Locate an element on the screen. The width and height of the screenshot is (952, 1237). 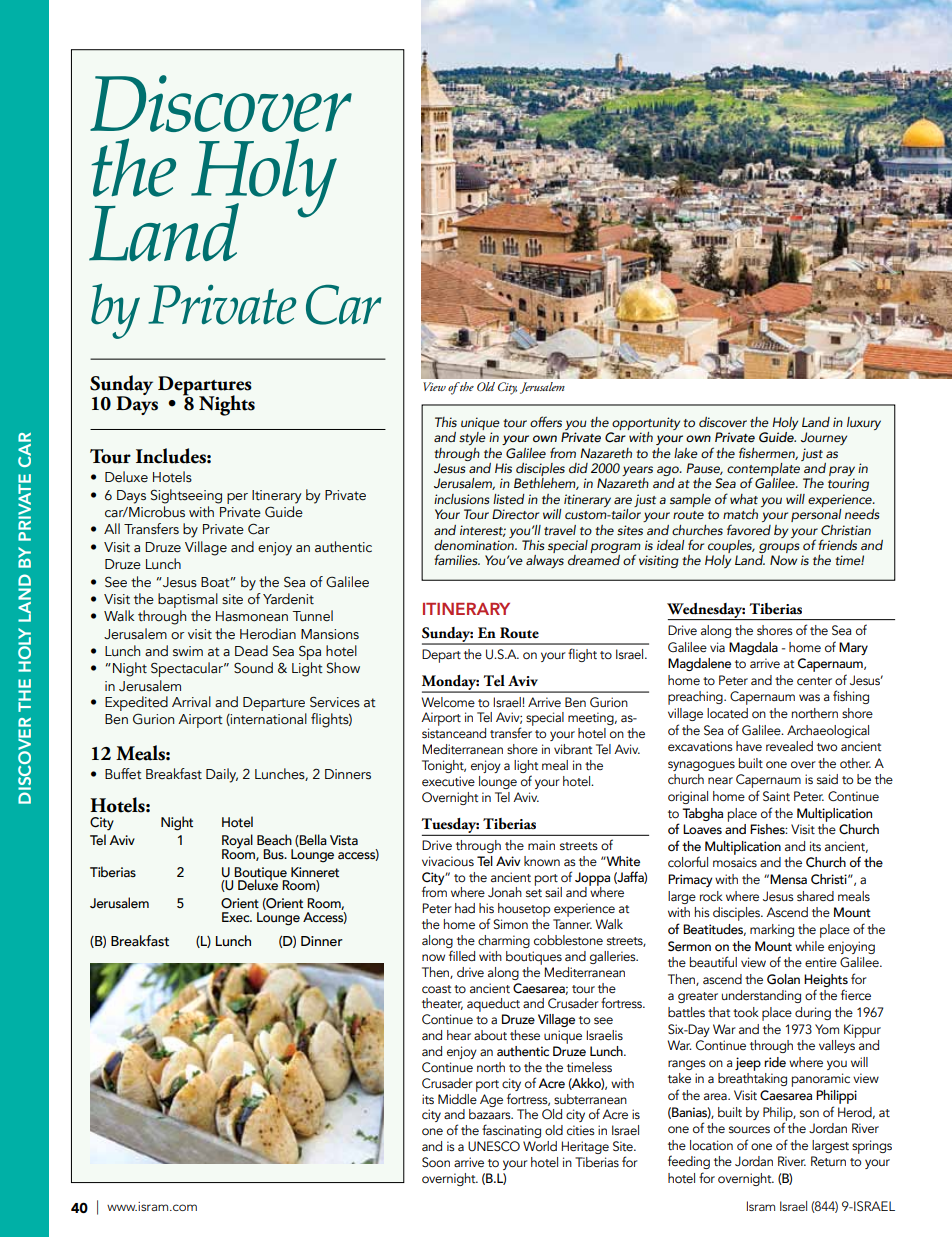
style is located at coordinates (472, 437).
